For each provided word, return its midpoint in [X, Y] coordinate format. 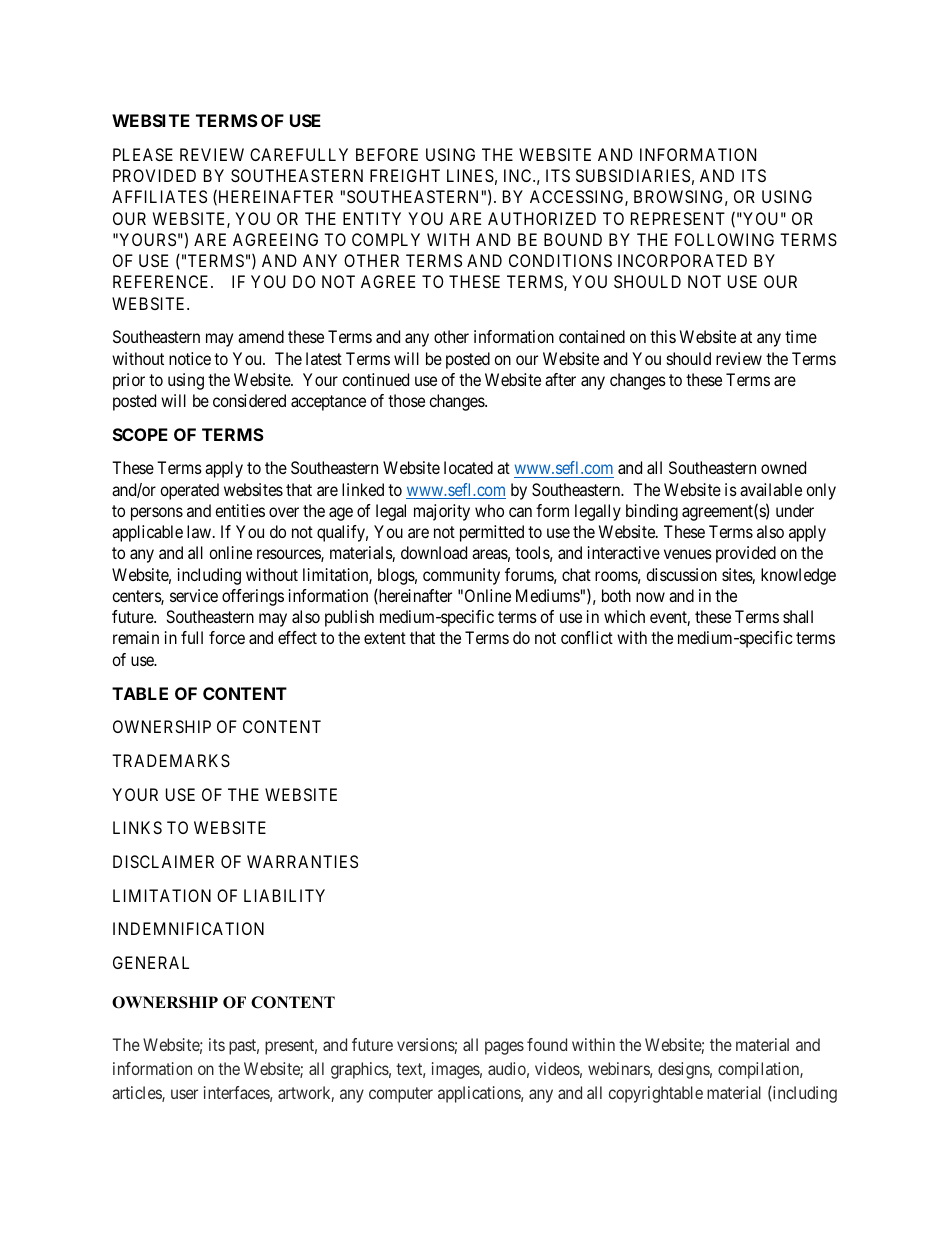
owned [783, 467]
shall [798, 616]
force [227, 637]
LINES [470, 175]
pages [504, 1048]
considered [249, 400]
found [547, 1044]
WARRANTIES [302, 861]
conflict [587, 637]
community [461, 576]
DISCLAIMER [163, 861]
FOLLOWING [724, 239]
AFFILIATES [159, 196]
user [184, 1094]
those [406, 400]
